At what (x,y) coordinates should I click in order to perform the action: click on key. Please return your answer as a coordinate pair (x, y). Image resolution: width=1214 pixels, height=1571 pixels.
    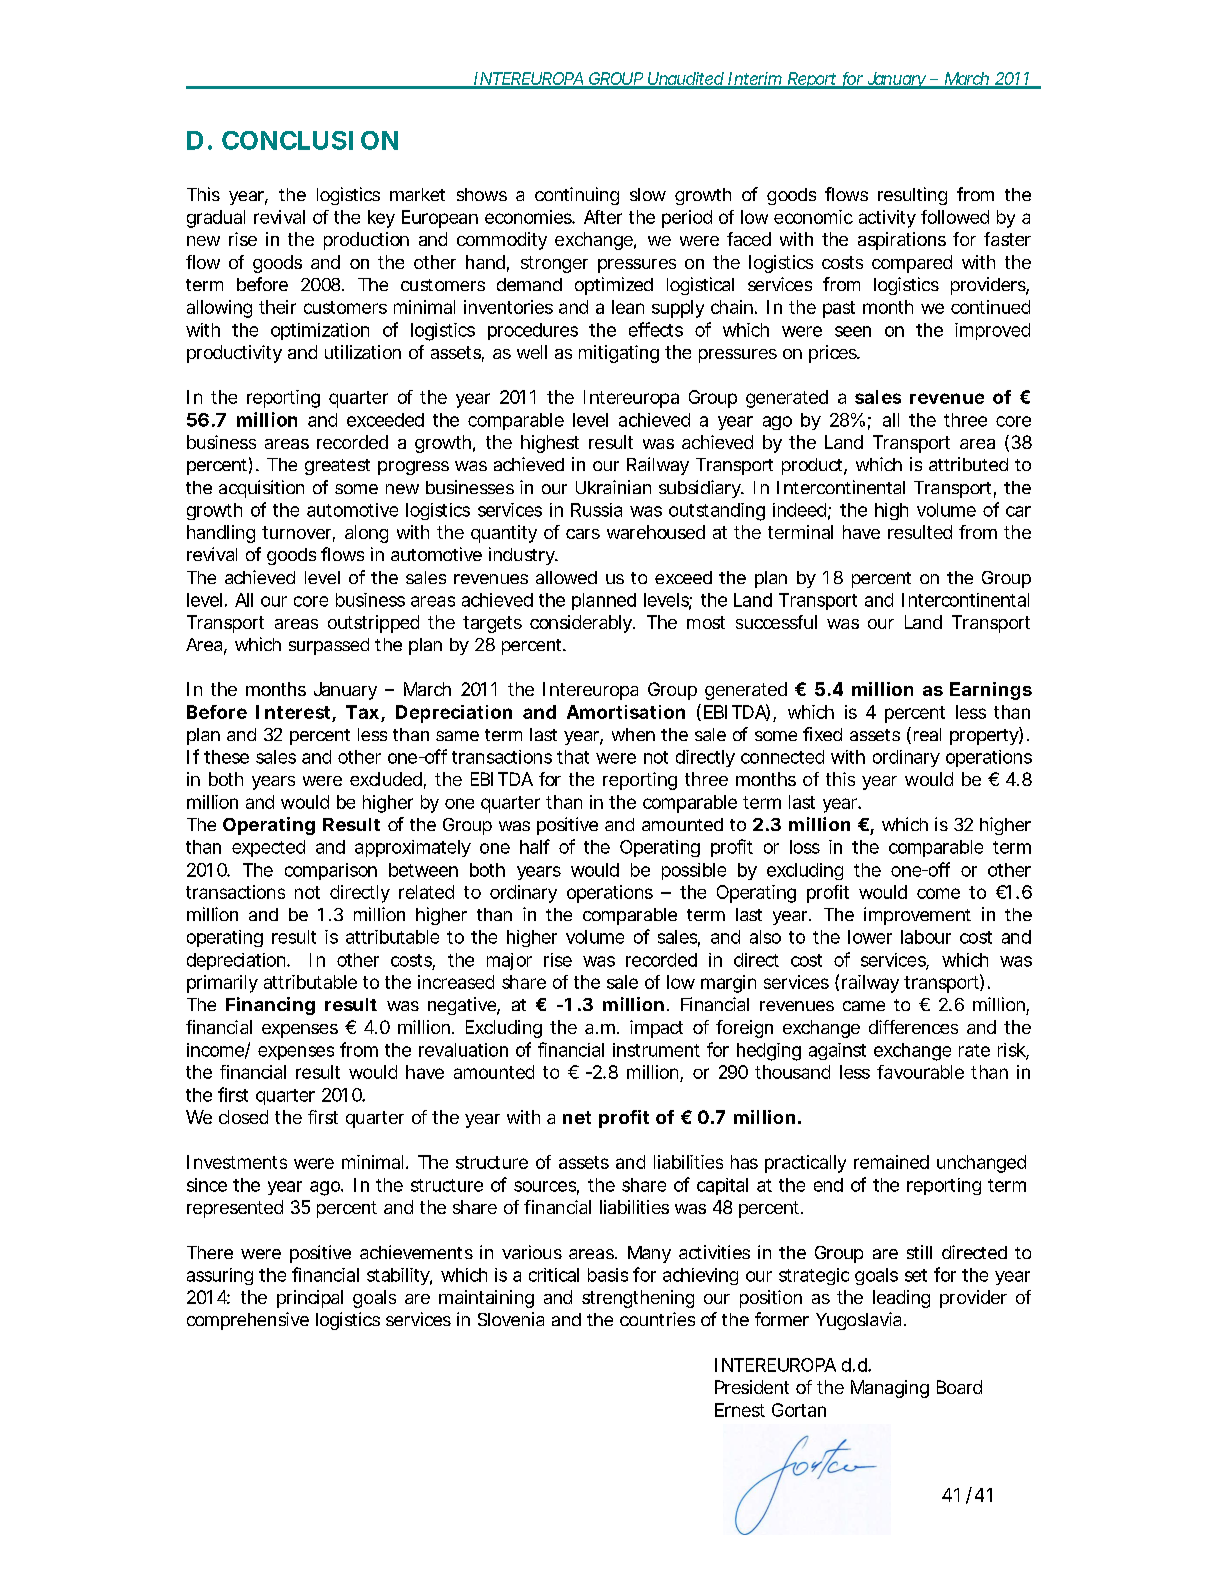
    Looking at the image, I should click on (381, 219).
